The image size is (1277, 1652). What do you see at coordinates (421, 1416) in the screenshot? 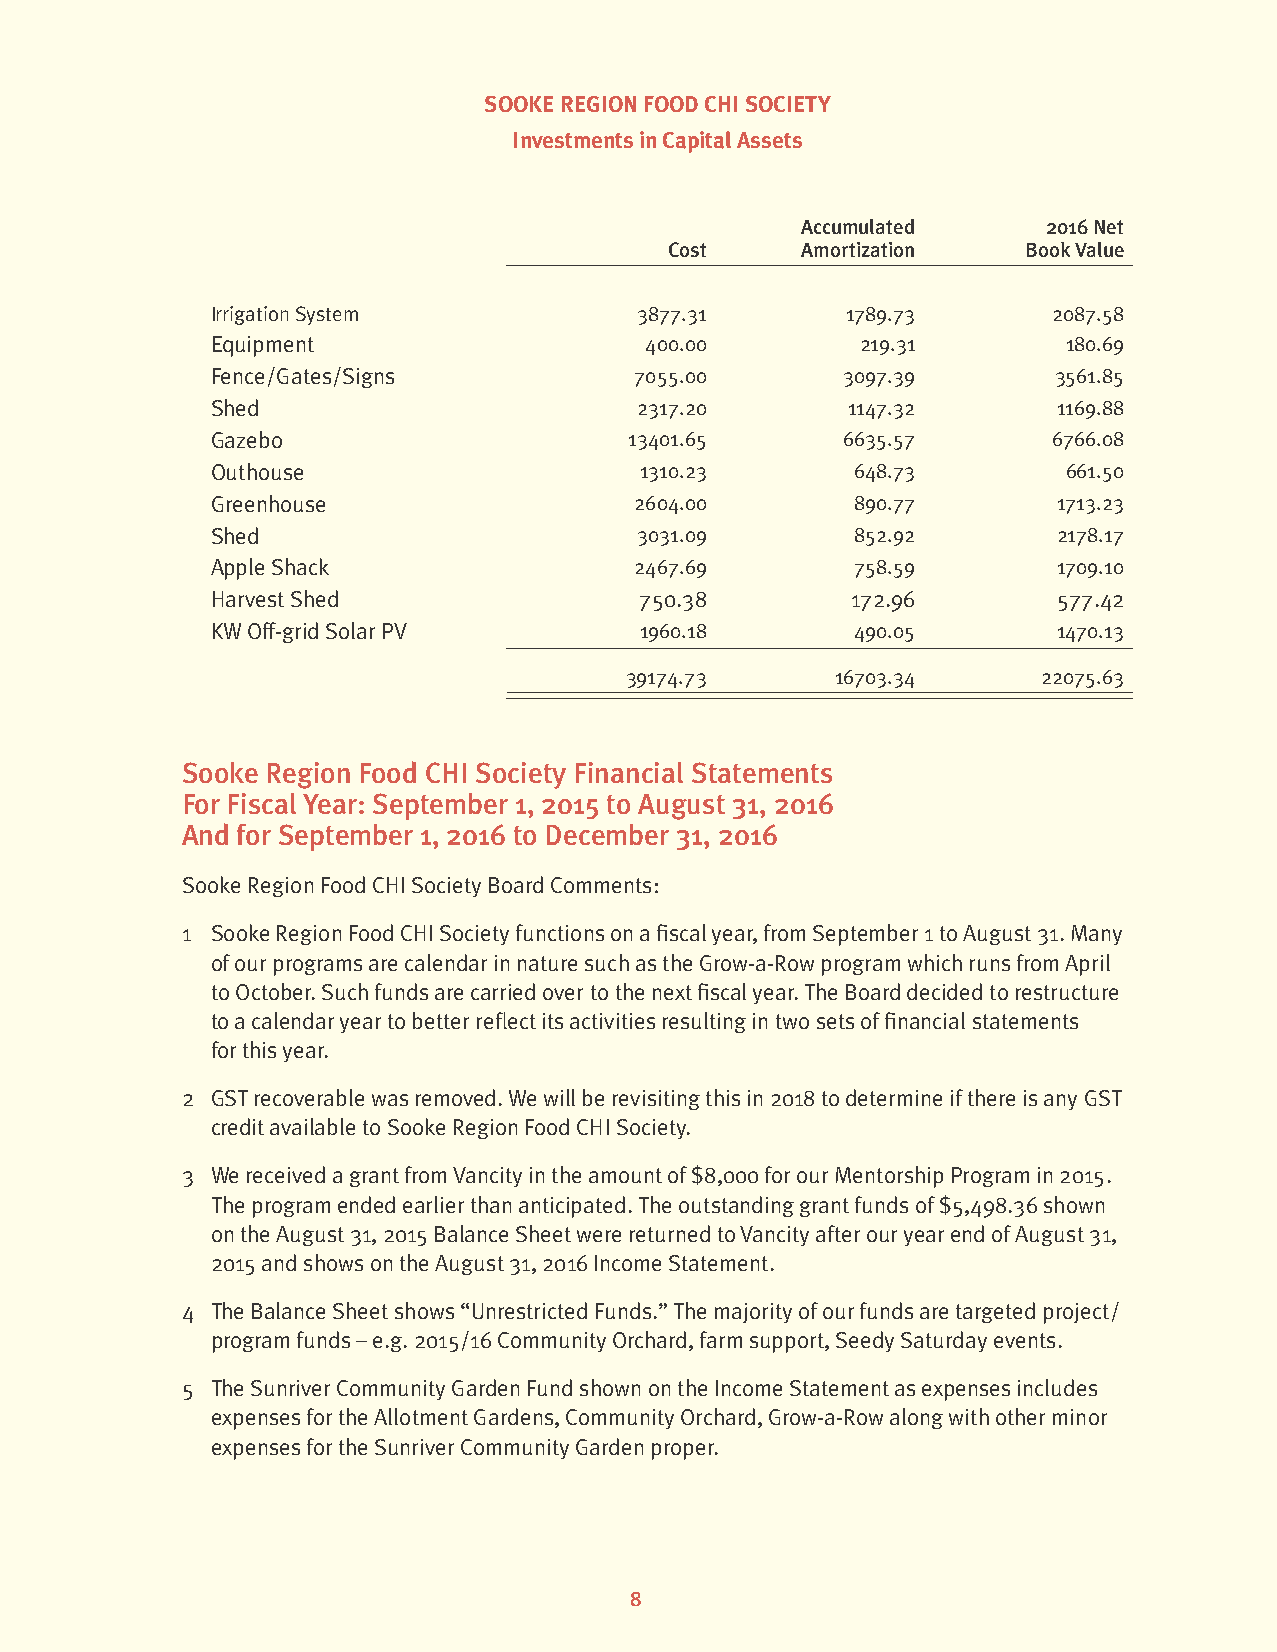
I see `Allotment` at bounding box center [421, 1416].
